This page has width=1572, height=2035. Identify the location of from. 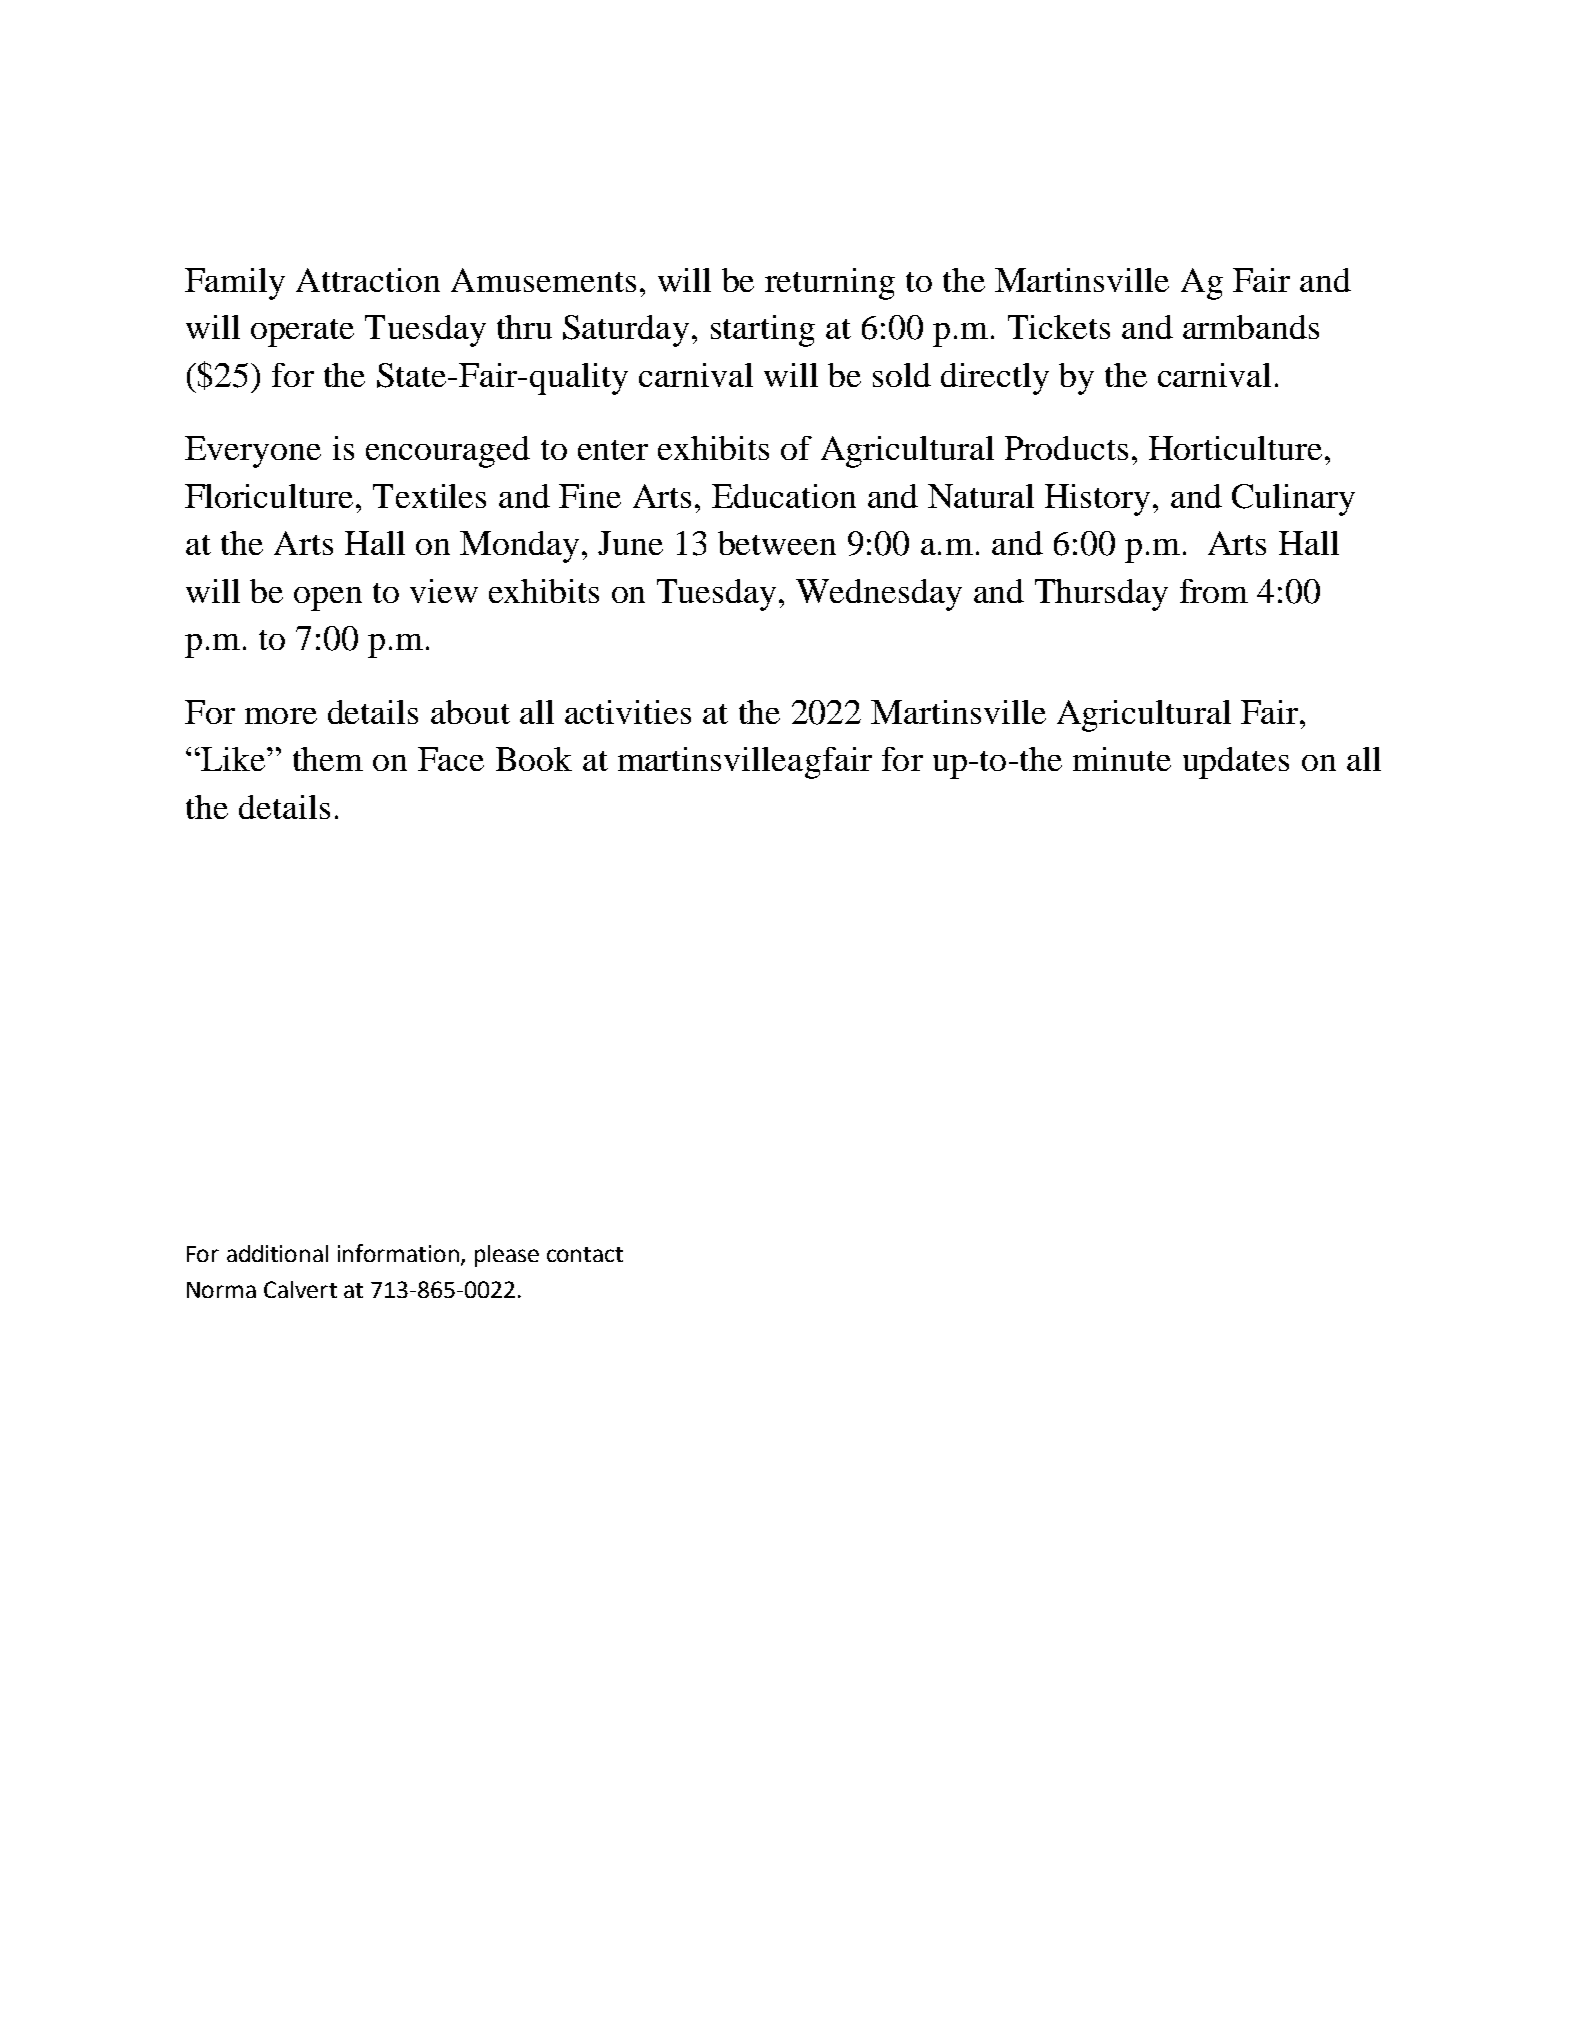
(1214, 591).
